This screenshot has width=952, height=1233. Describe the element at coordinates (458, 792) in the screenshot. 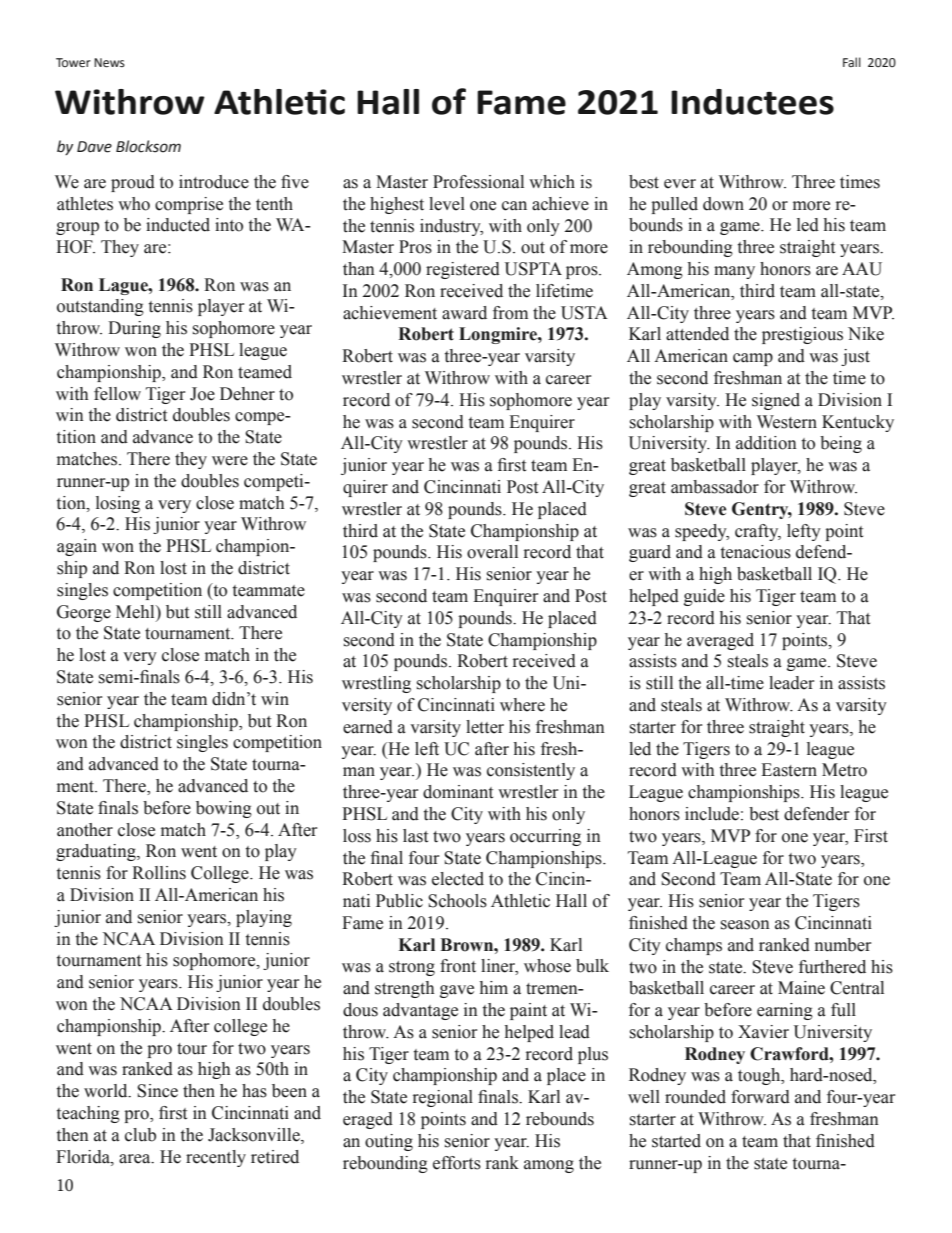

I see `dominant` at that location.
